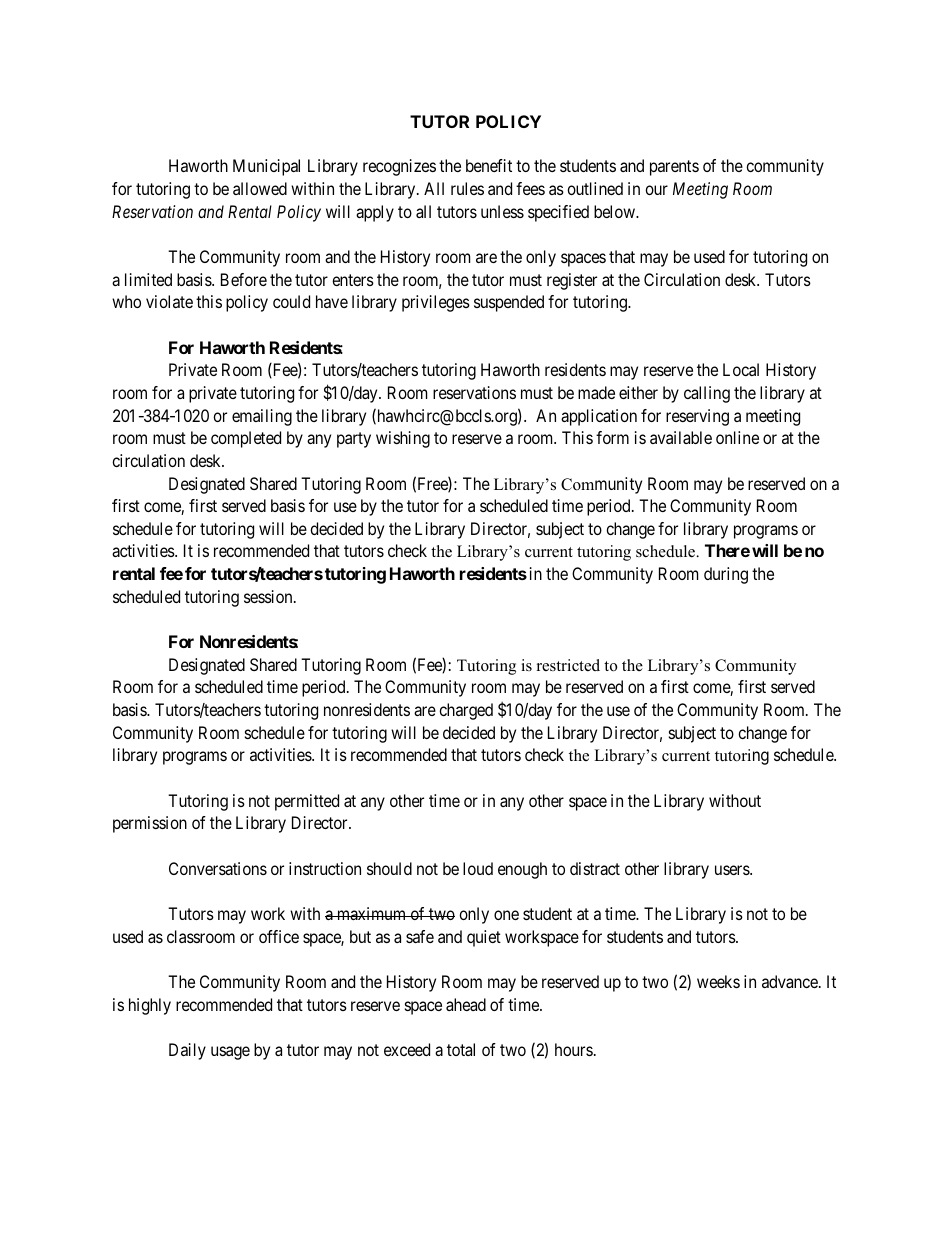 The width and height of the screenshot is (952, 1233). Describe the element at coordinates (466, 711) in the screenshot. I see `charged` at that location.
